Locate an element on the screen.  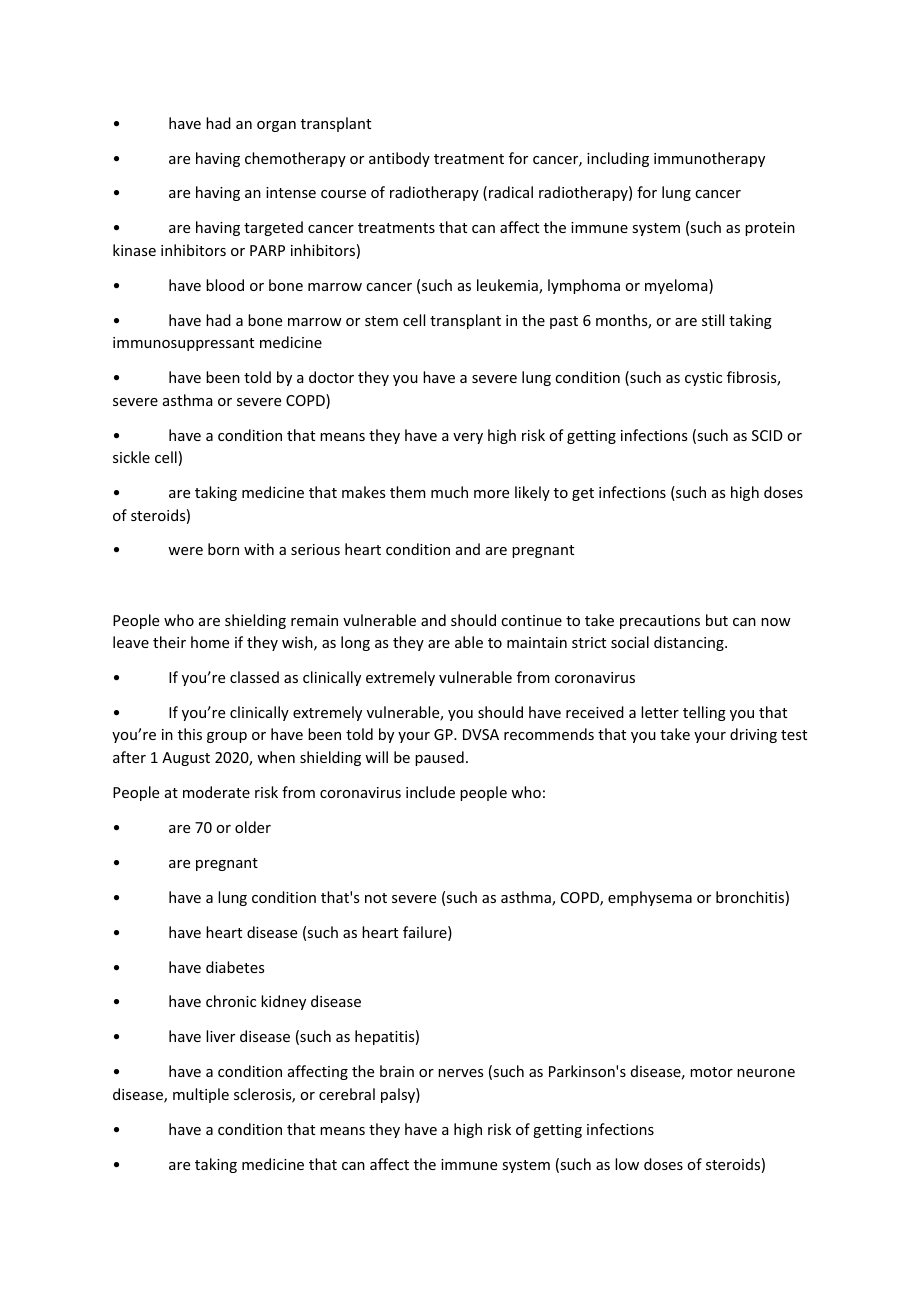
immunosuppressant is located at coordinates (183, 344).
